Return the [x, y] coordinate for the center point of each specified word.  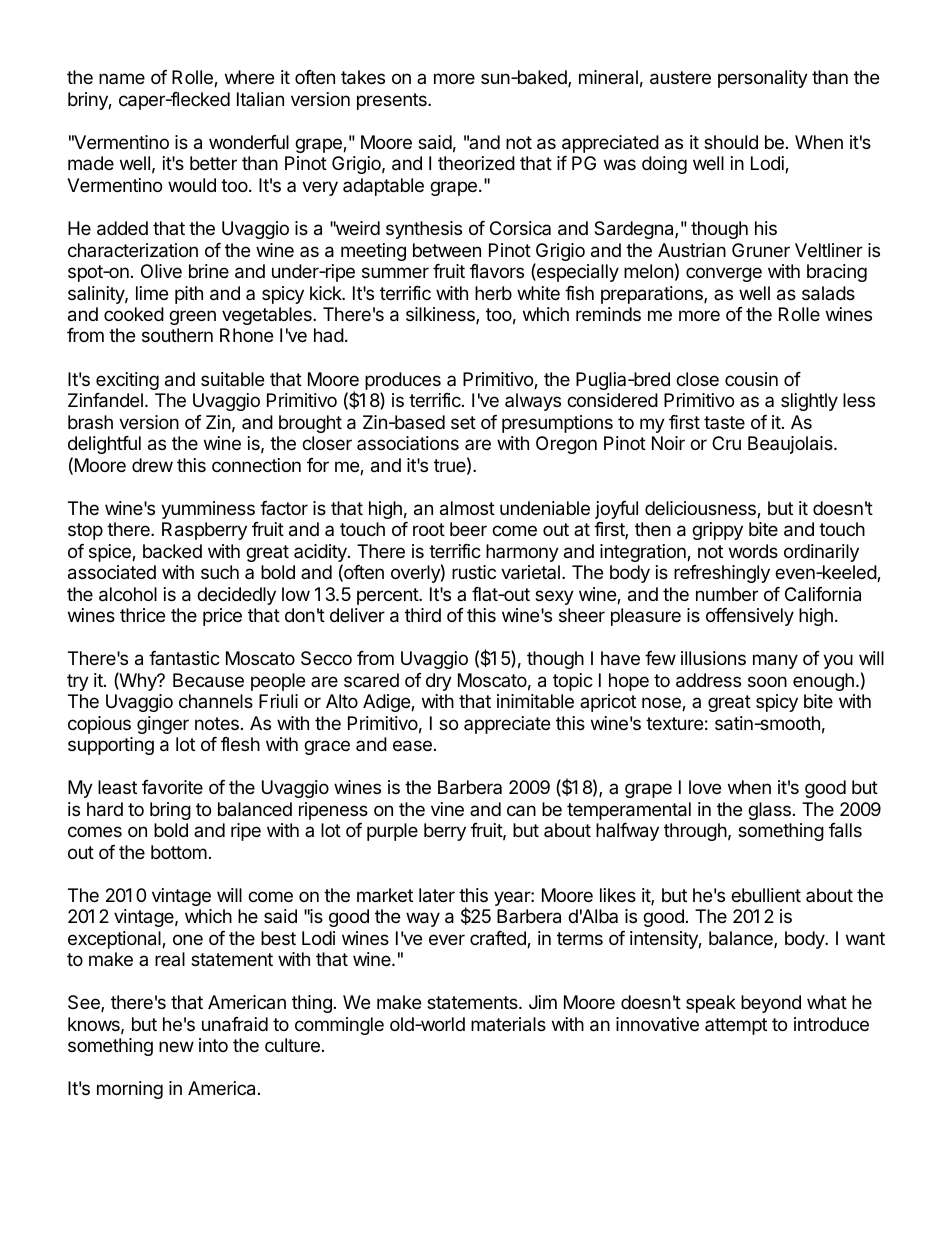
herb [493, 293]
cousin [751, 379]
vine [447, 809]
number [727, 594]
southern [177, 335]
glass [769, 811]
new [176, 1046]
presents [393, 101]
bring [170, 811]
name [122, 78]
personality [763, 79]
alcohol [128, 594]
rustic [474, 572]
